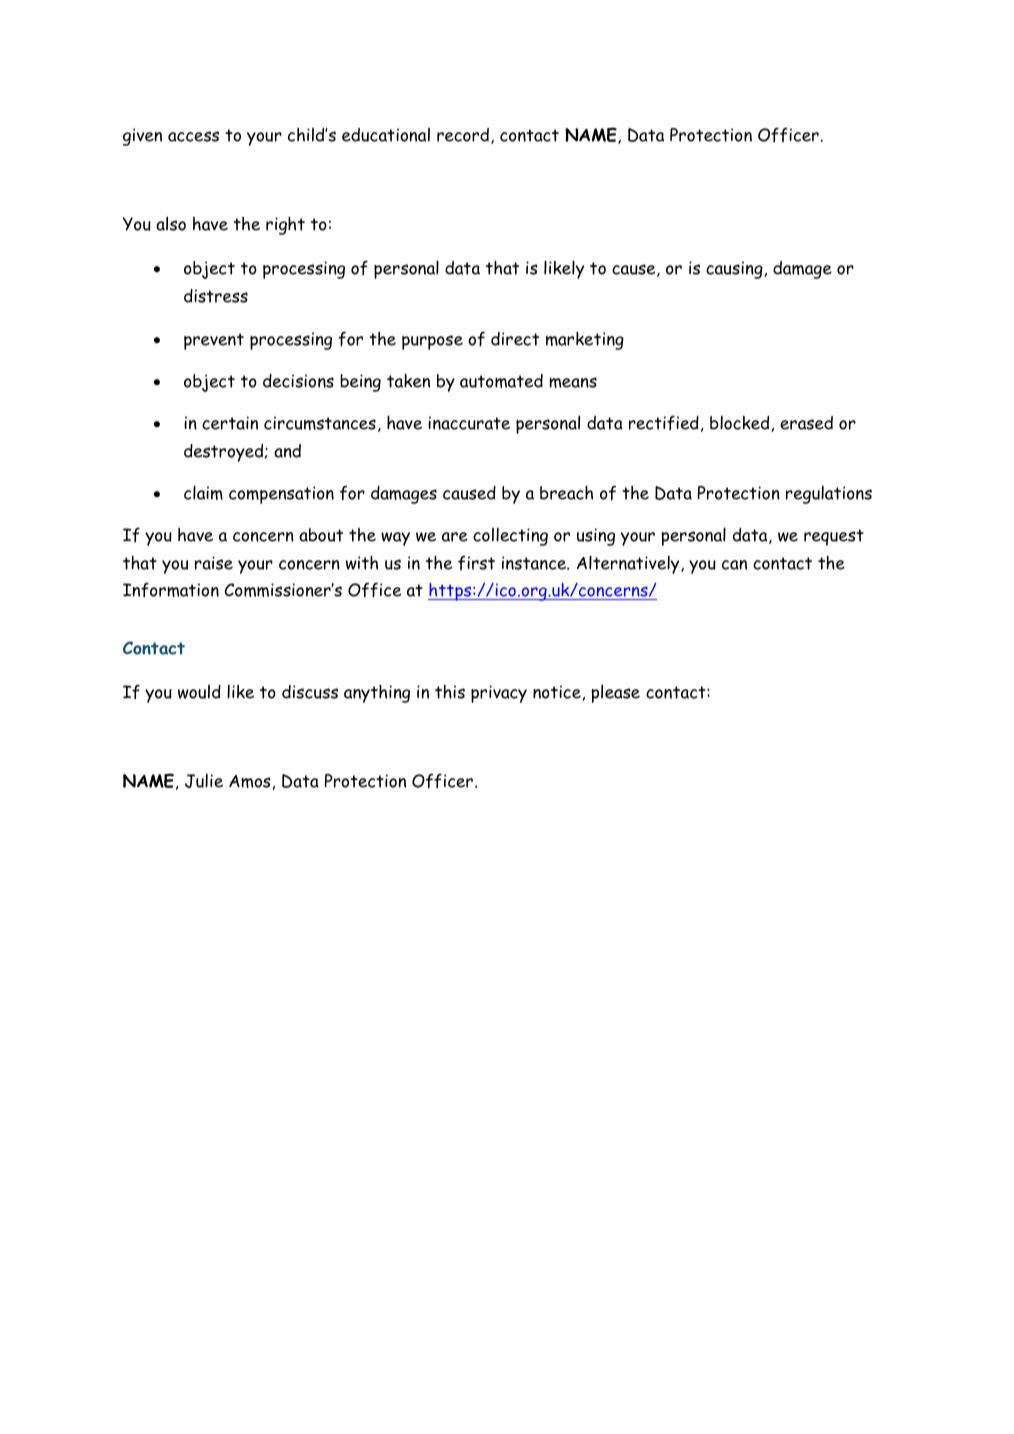  I want to click on and, so click(287, 451).
